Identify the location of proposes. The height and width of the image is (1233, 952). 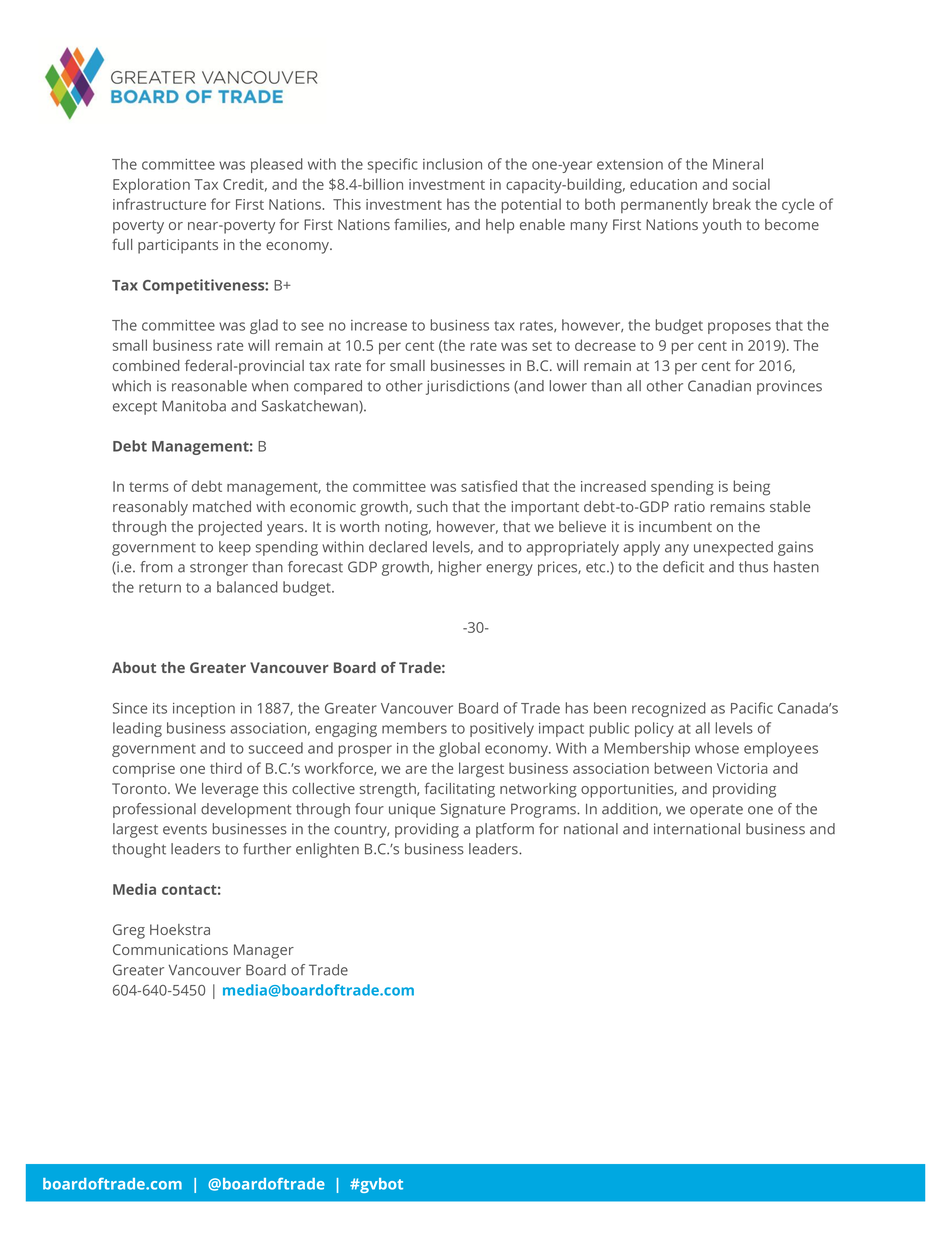
(739, 328).
